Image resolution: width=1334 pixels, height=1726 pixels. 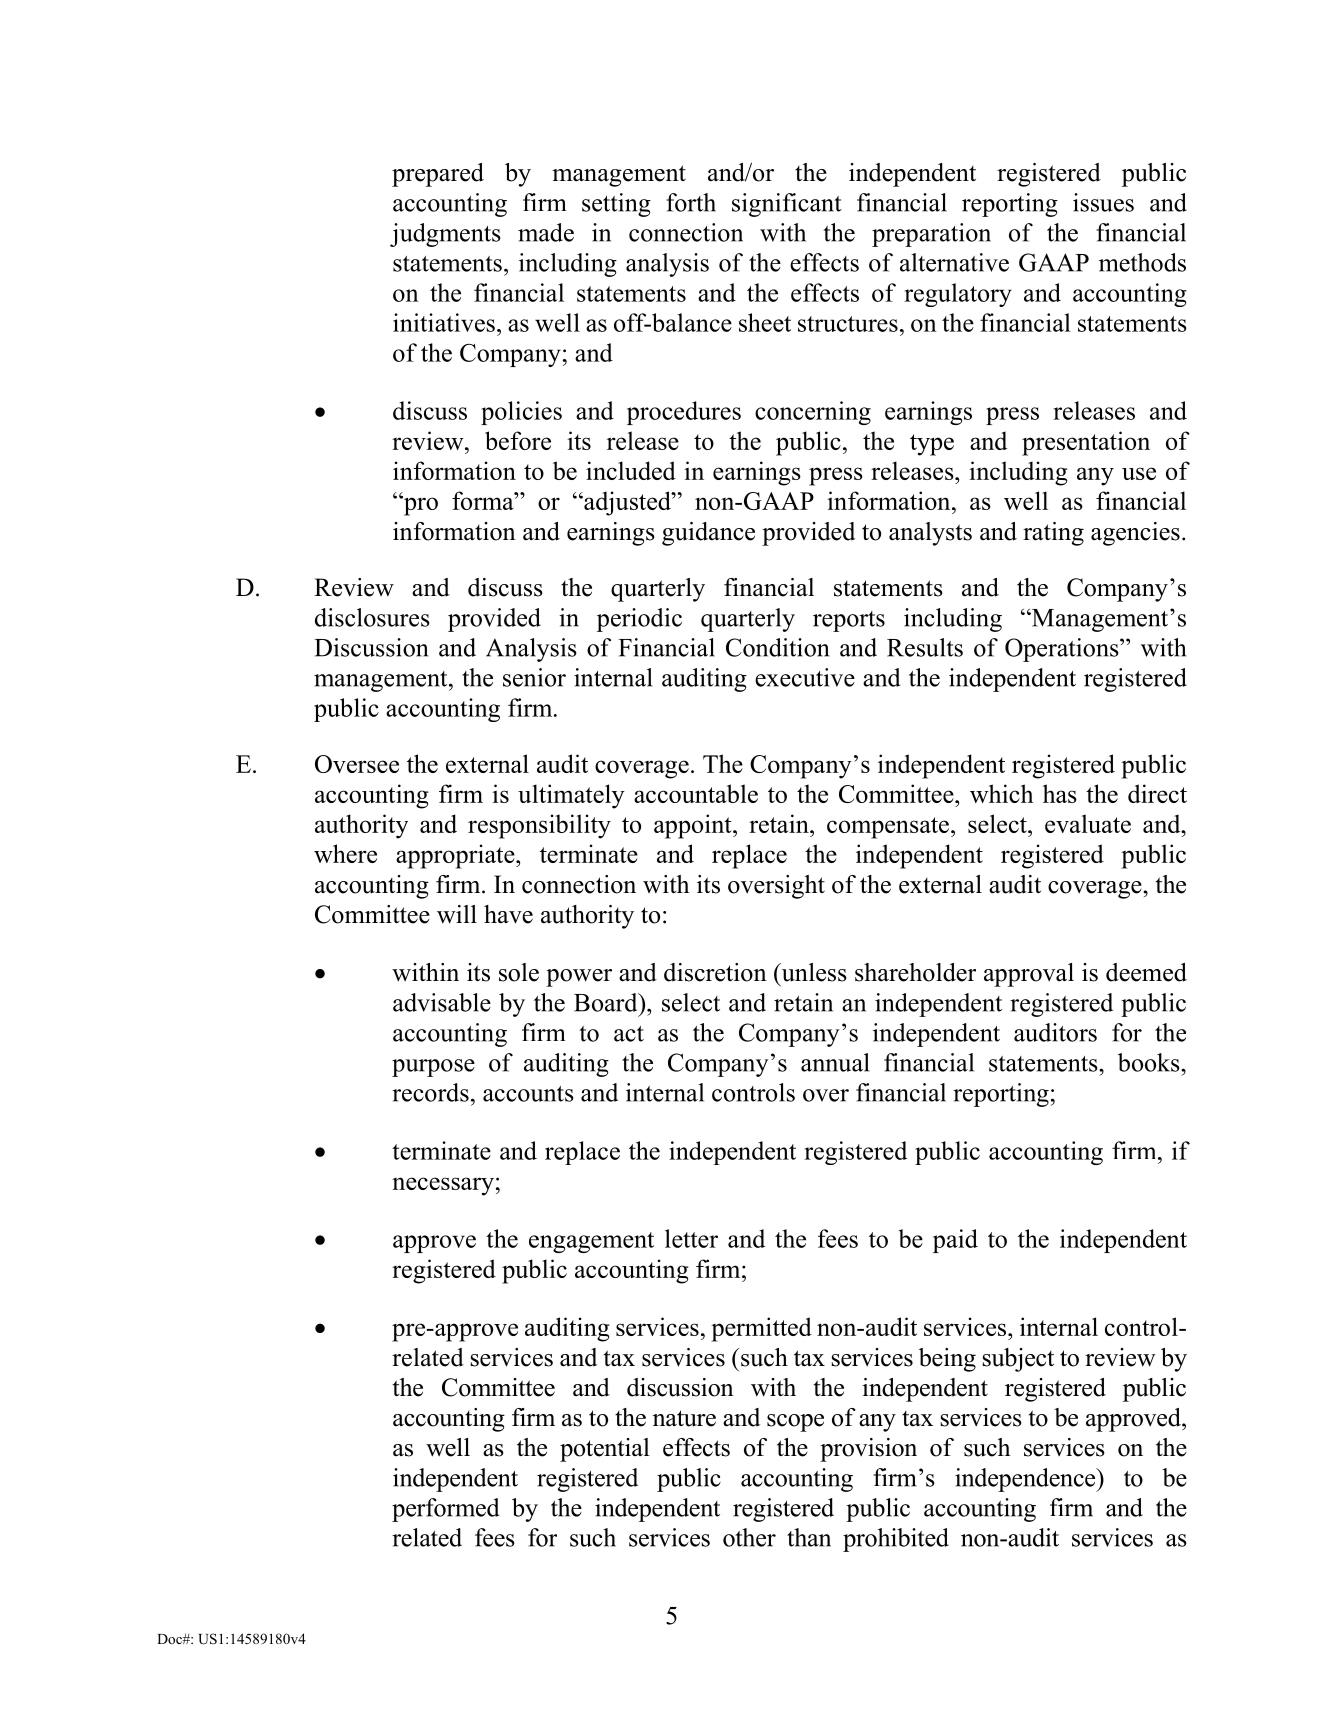 I want to click on evaluate, so click(x=1088, y=823).
